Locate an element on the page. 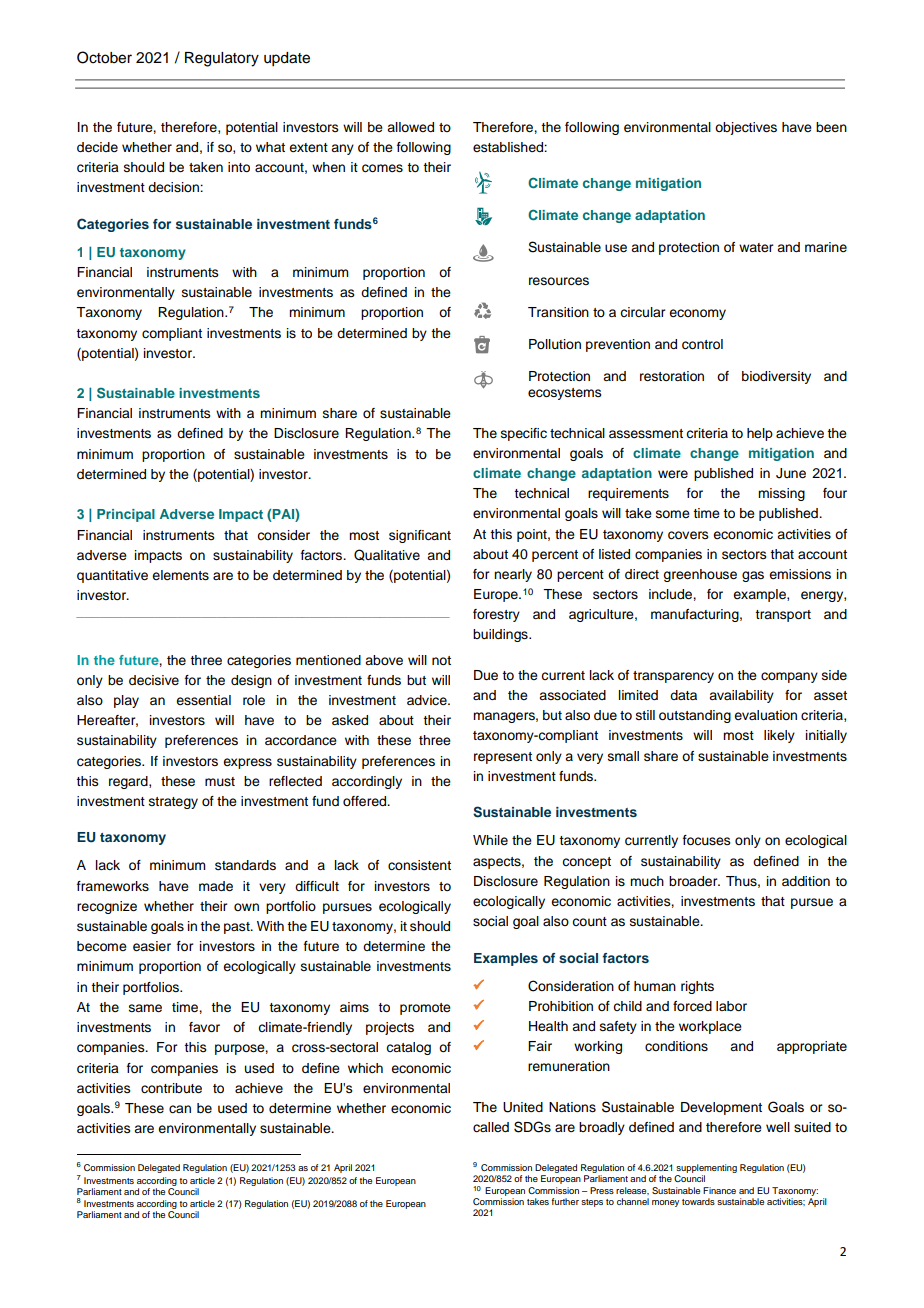 The width and height of the page is (924, 1308). represent is located at coordinates (503, 758).
